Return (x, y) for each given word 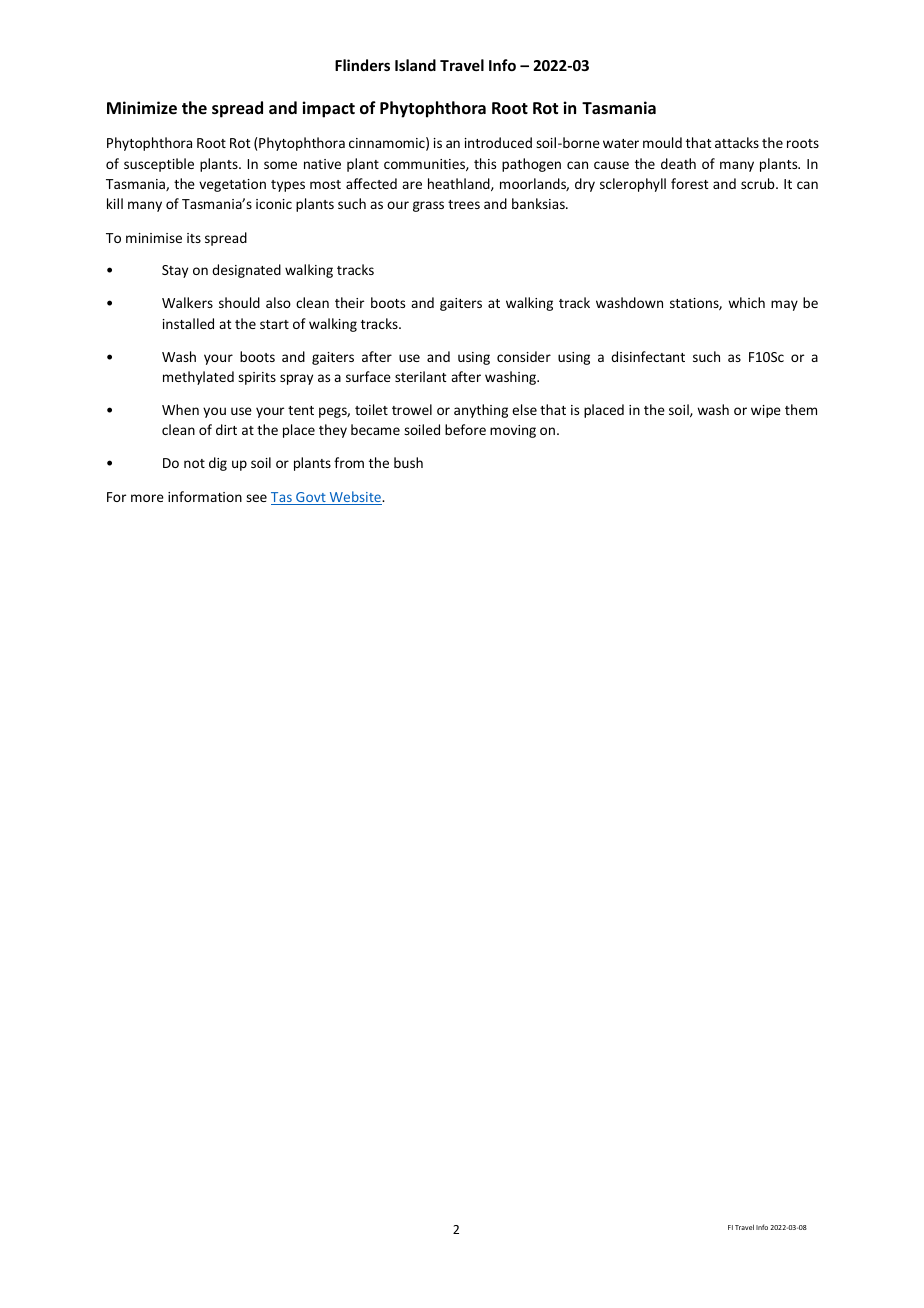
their (349, 302)
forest (690, 183)
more (147, 498)
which (746, 302)
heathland (460, 184)
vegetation (232, 185)
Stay (175, 271)
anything (481, 411)
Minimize (142, 108)
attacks (737, 142)
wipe (766, 411)
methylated (198, 378)
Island (415, 65)
